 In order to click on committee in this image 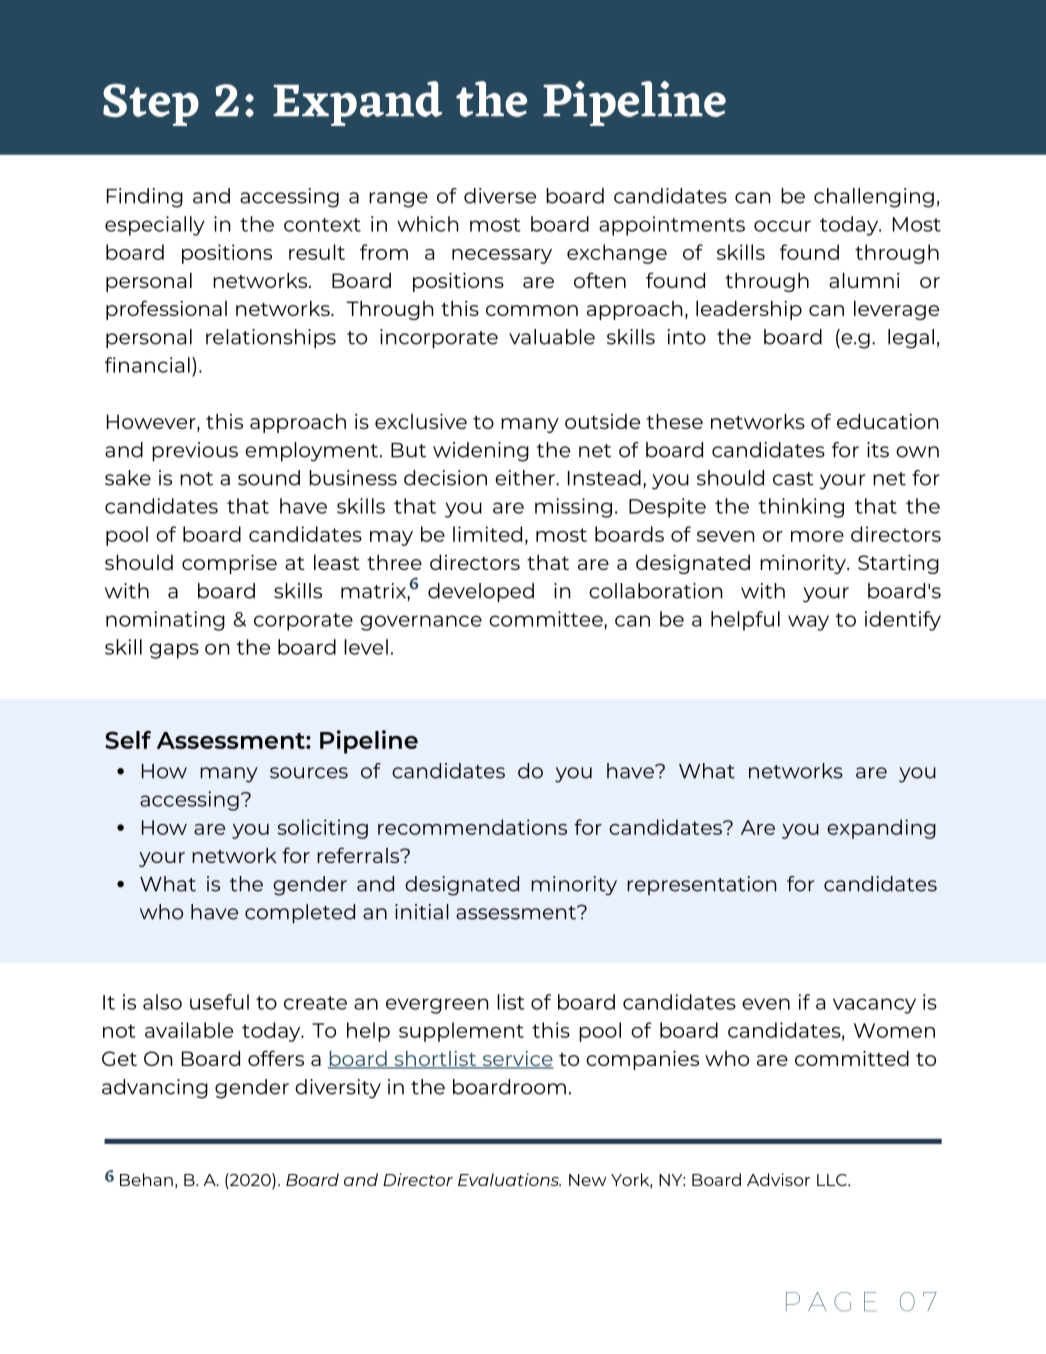, I will do `click(547, 619)`.
